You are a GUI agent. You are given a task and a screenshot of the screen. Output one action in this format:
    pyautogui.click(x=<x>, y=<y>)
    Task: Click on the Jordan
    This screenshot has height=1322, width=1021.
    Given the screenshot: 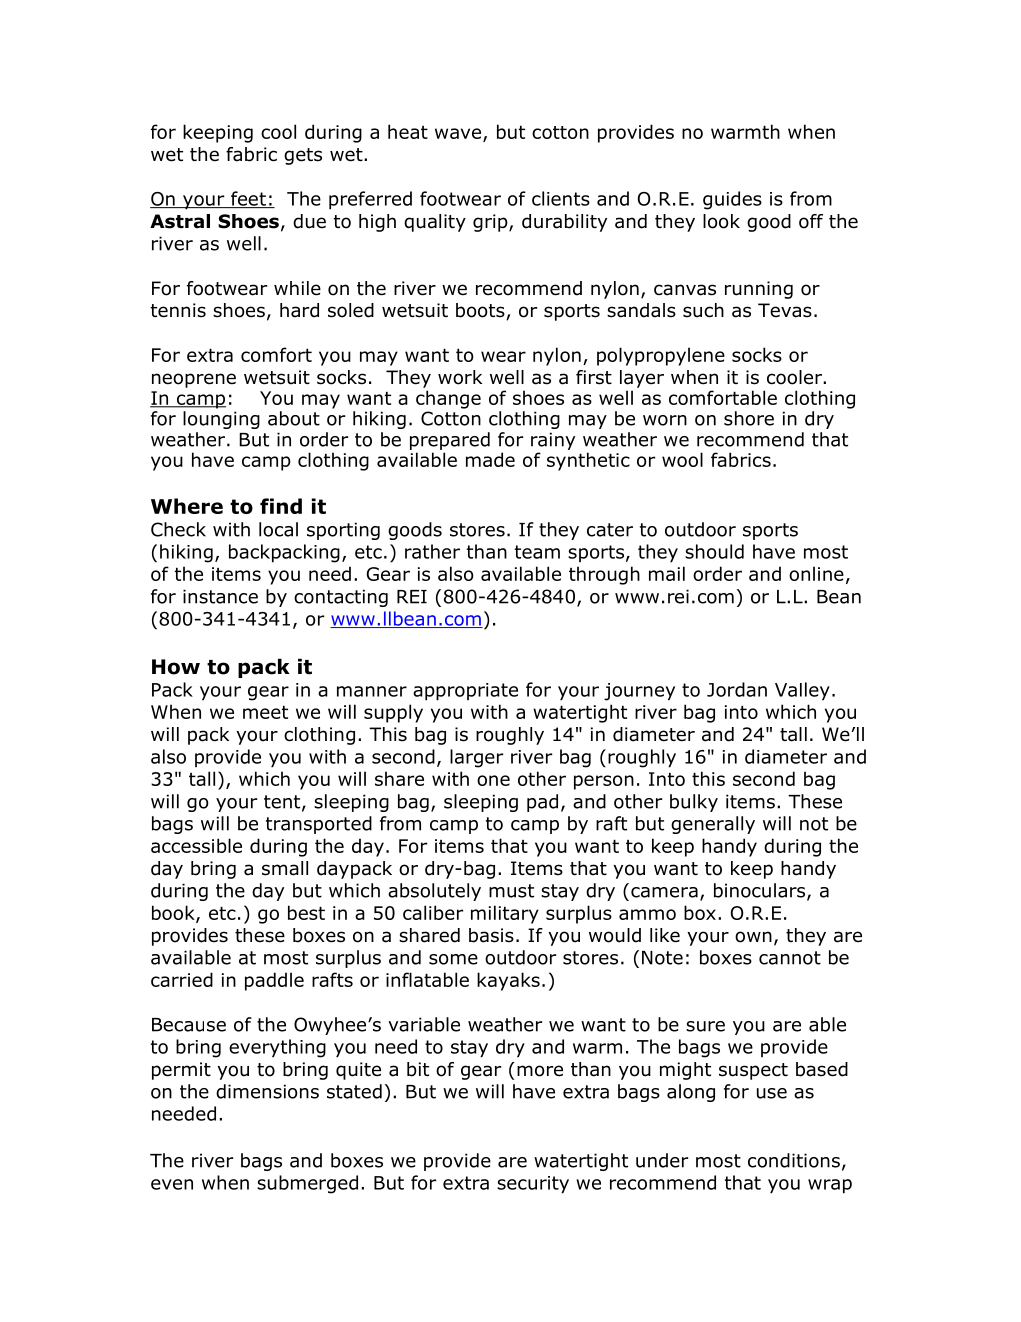 What is the action you would take?
    pyautogui.click(x=737, y=689)
